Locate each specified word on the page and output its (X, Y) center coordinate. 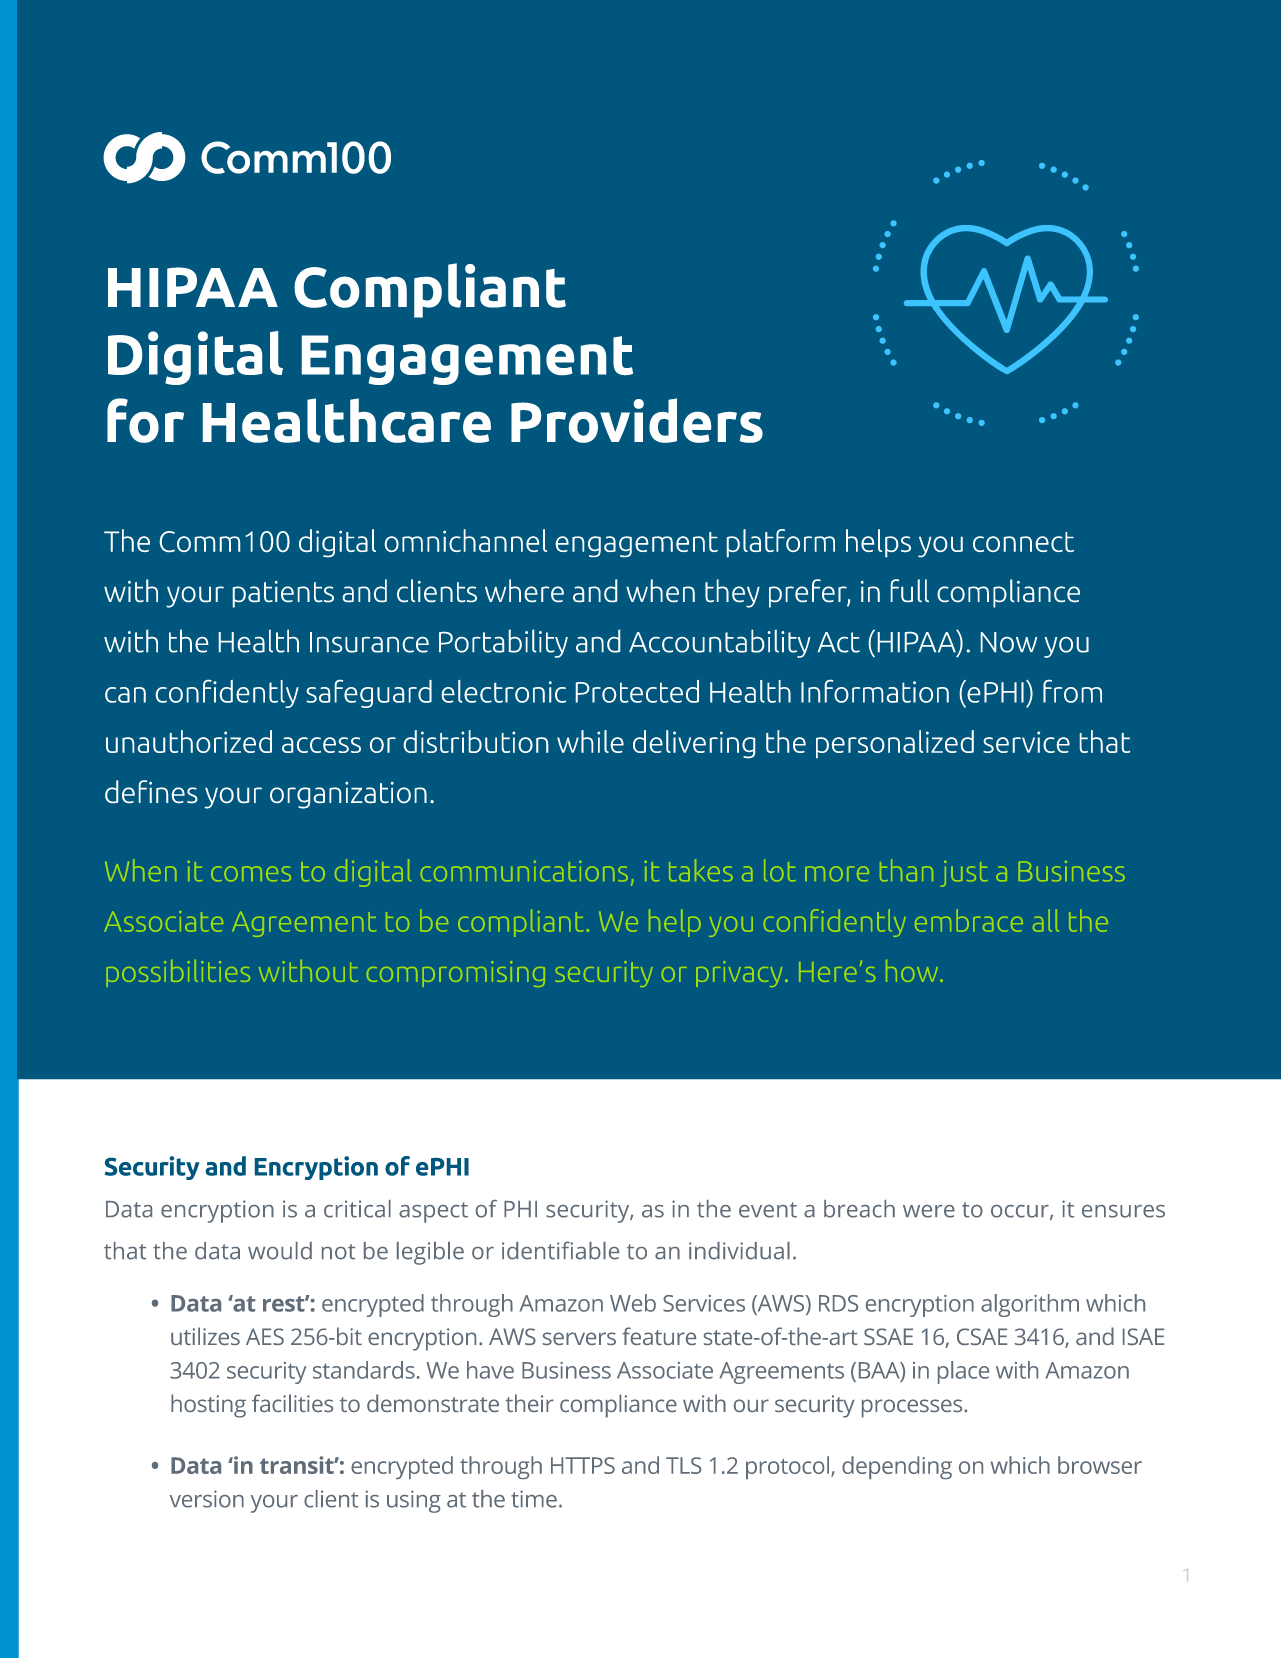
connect (1023, 542)
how (913, 971)
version (207, 1499)
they (732, 593)
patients (283, 594)
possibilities (178, 973)
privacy (739, 974)
